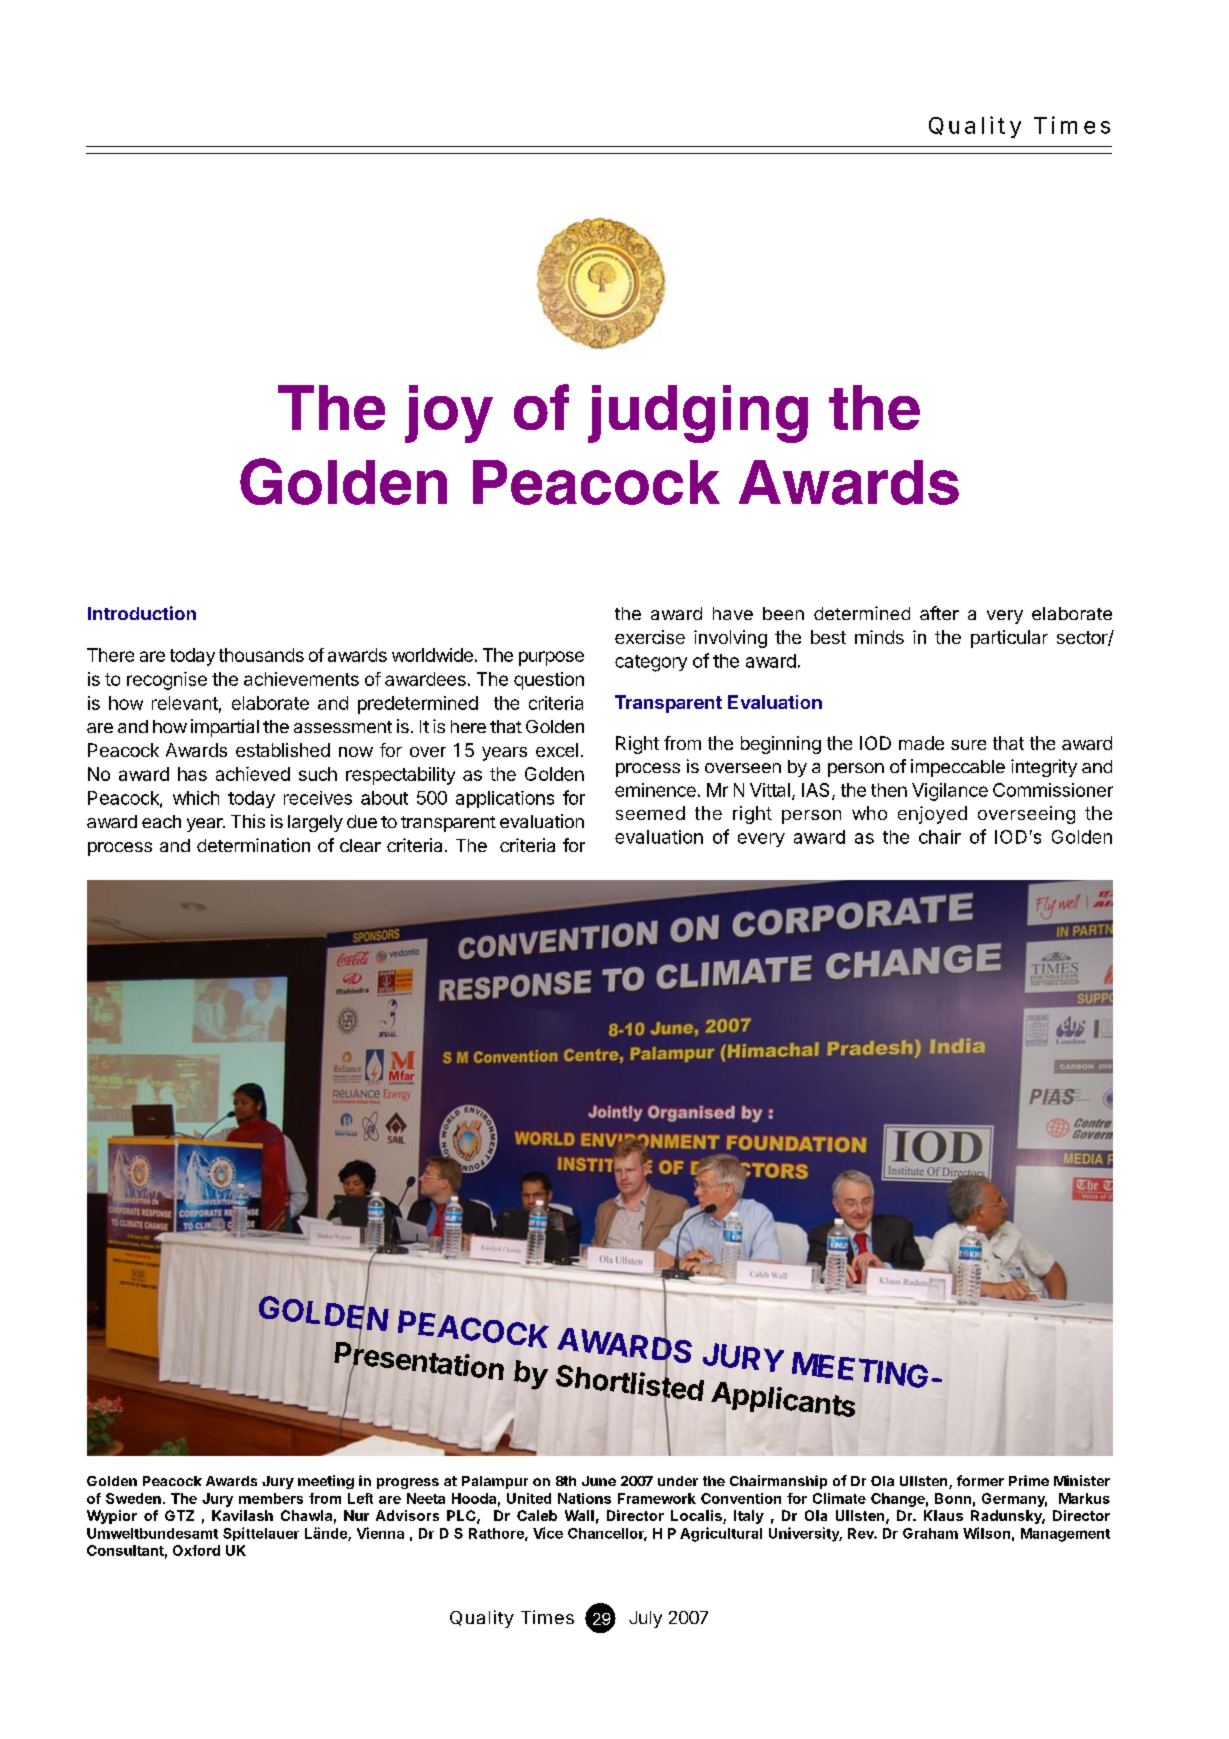  What do you see at coordinates (225, 728) in the screenshot?
I see `impartial` at bounding box center [225, 728].
